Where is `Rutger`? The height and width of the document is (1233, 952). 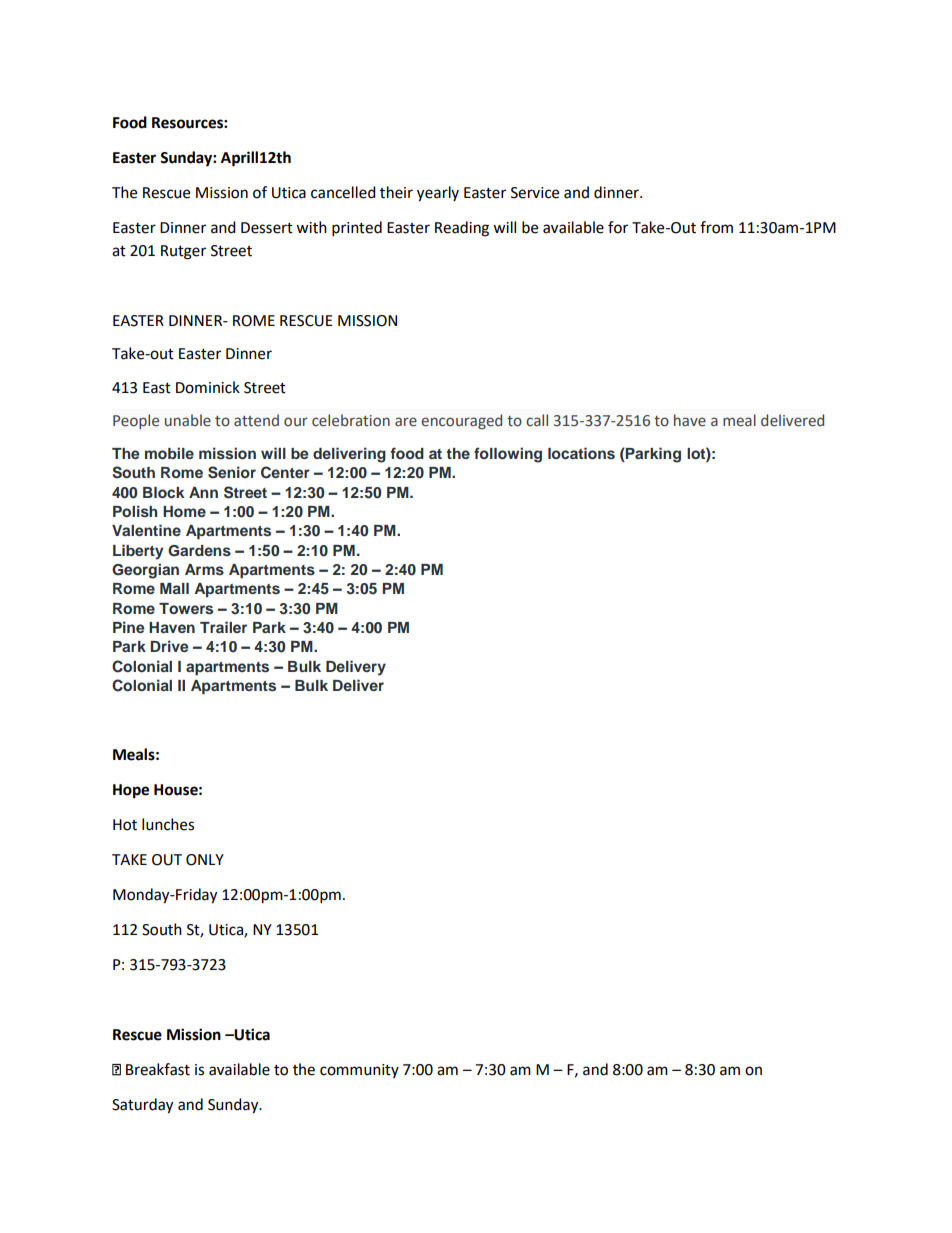
Rutger is located at coordinates (183, 252).
